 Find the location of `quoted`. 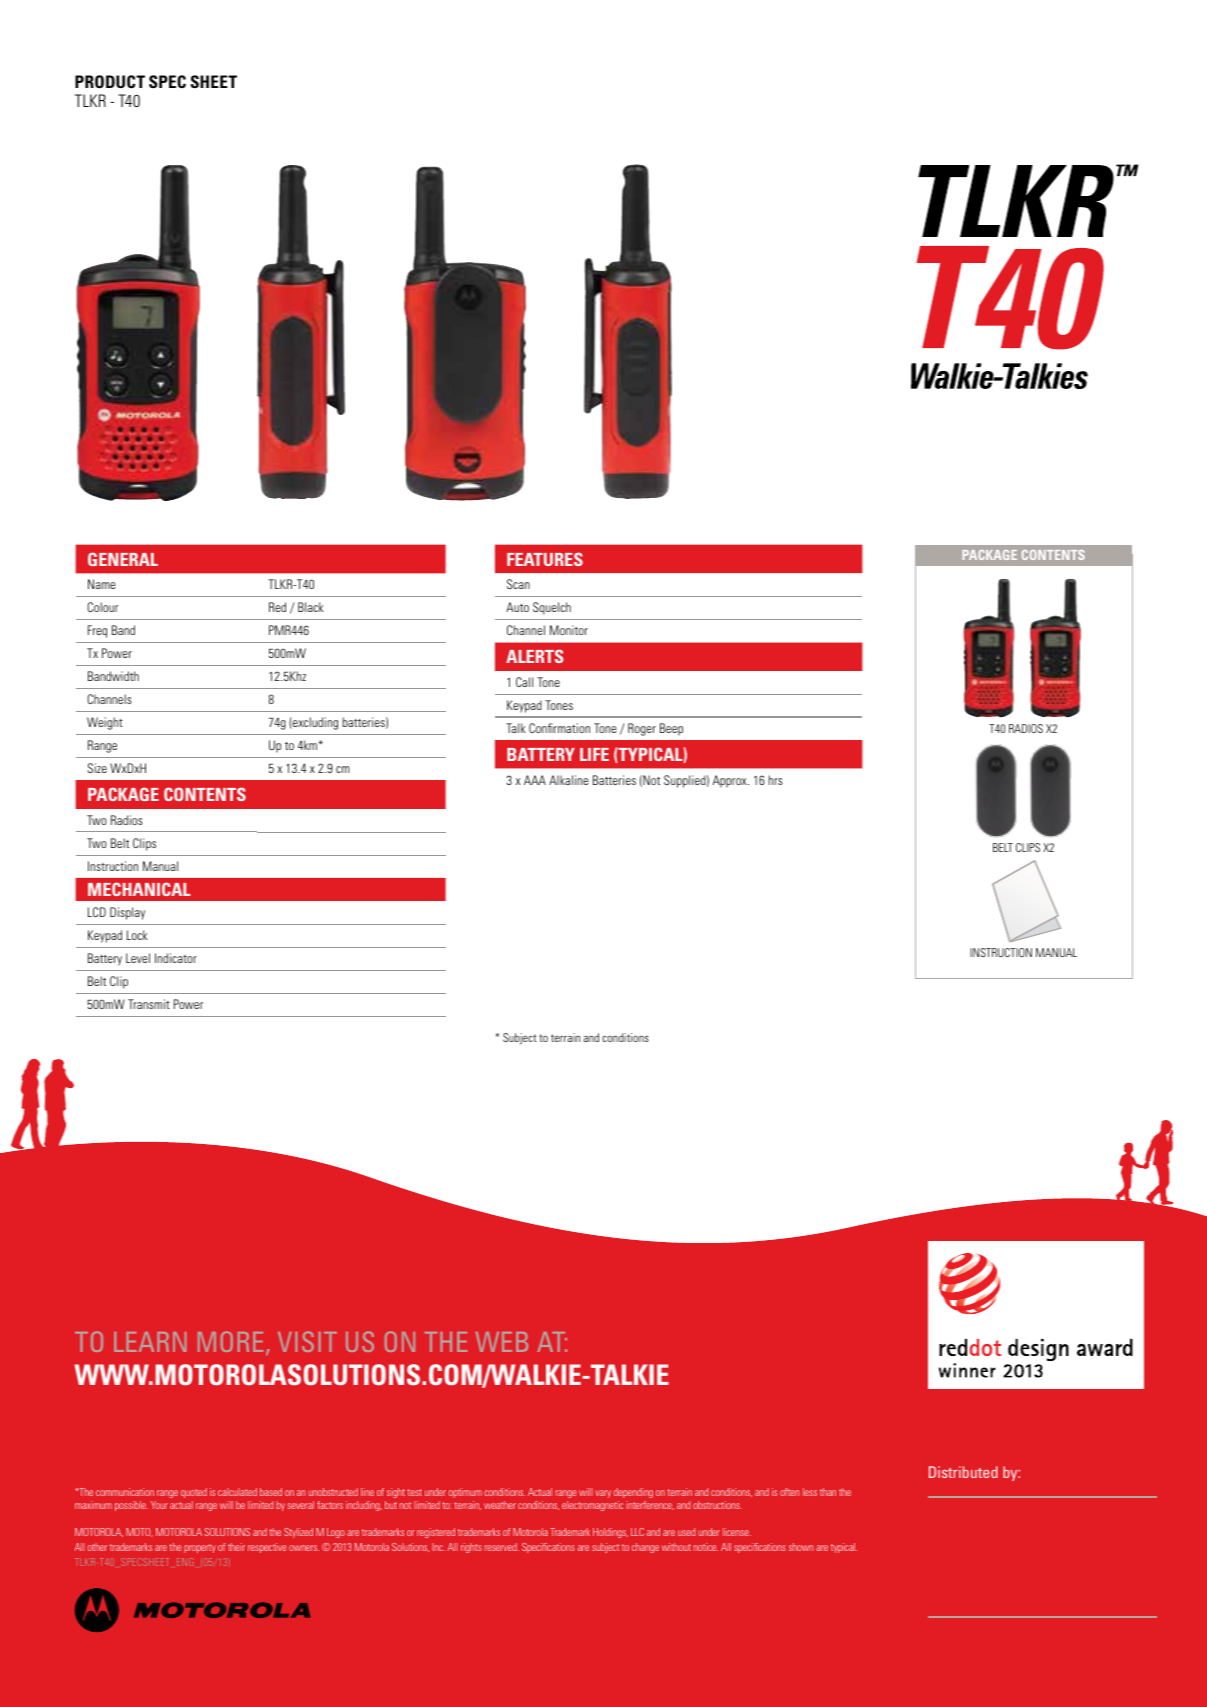

quoted is located at coordinates (194, 1493).
